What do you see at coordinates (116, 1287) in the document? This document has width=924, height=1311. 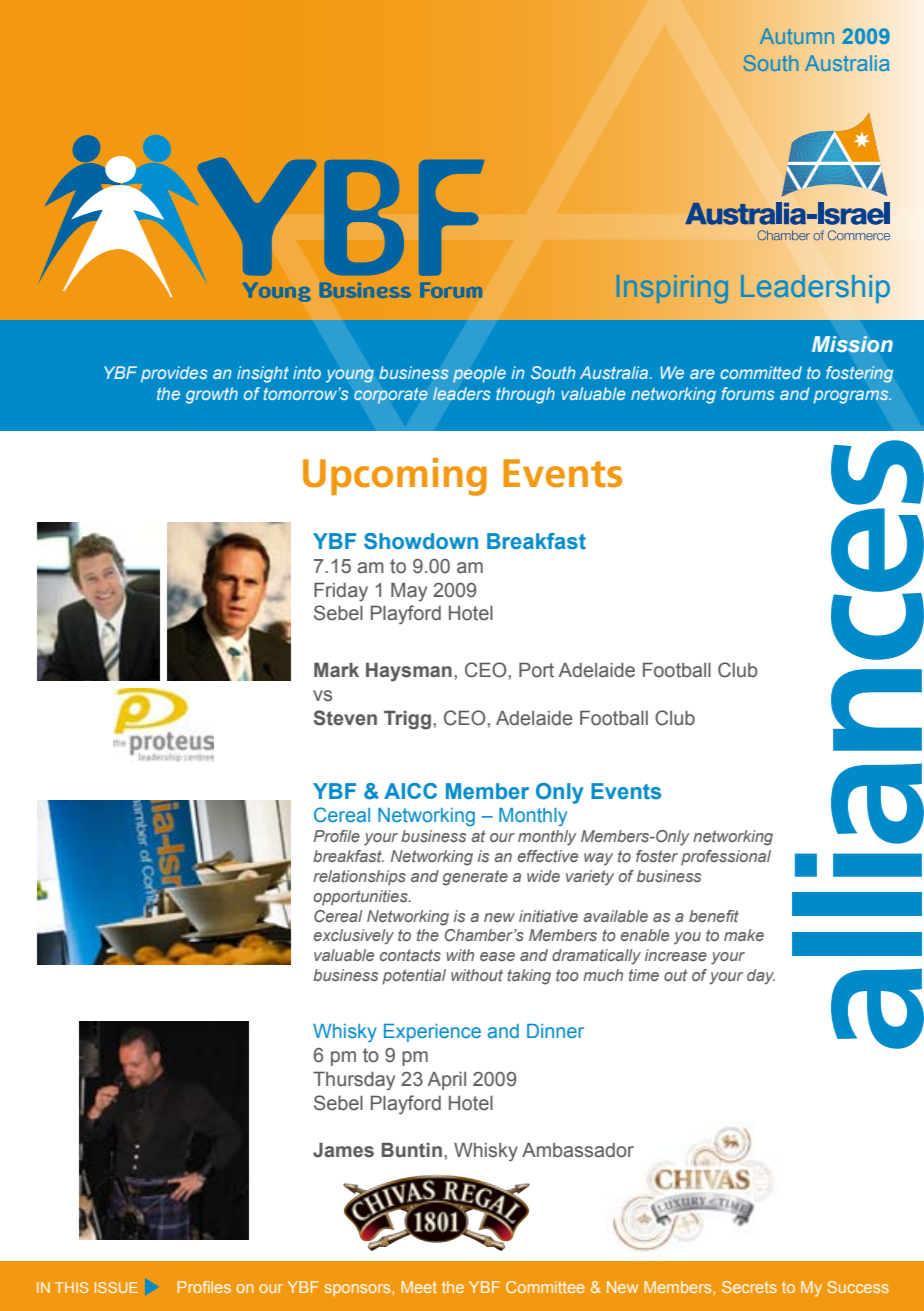 I see `ISSUE` at bounding box center [116, 1287].
